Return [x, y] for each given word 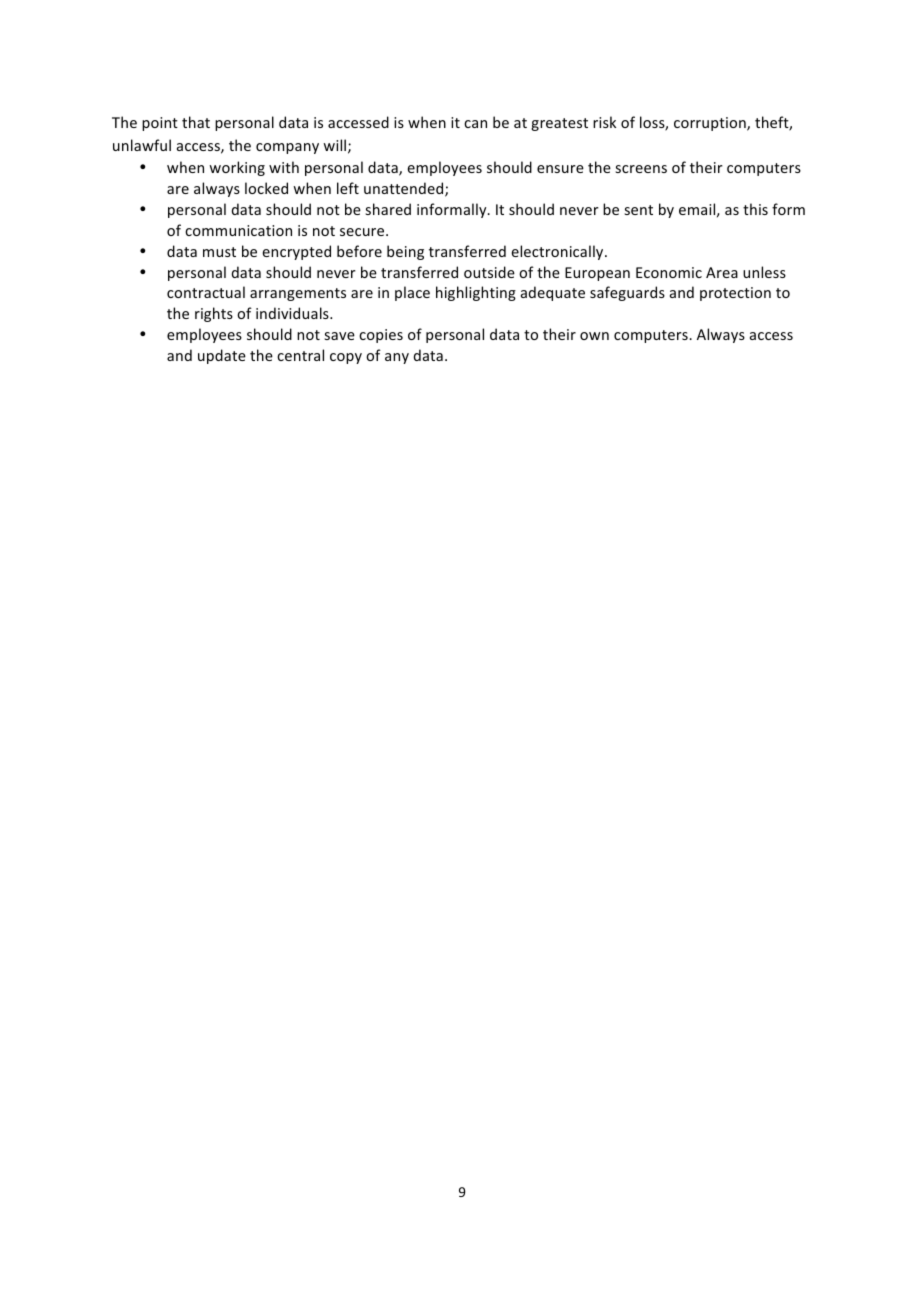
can [475, 124]
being [405, 252]
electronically [558, 252]
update [222, 356]
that [196, 122]
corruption [711, 124]
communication [238, 230]
